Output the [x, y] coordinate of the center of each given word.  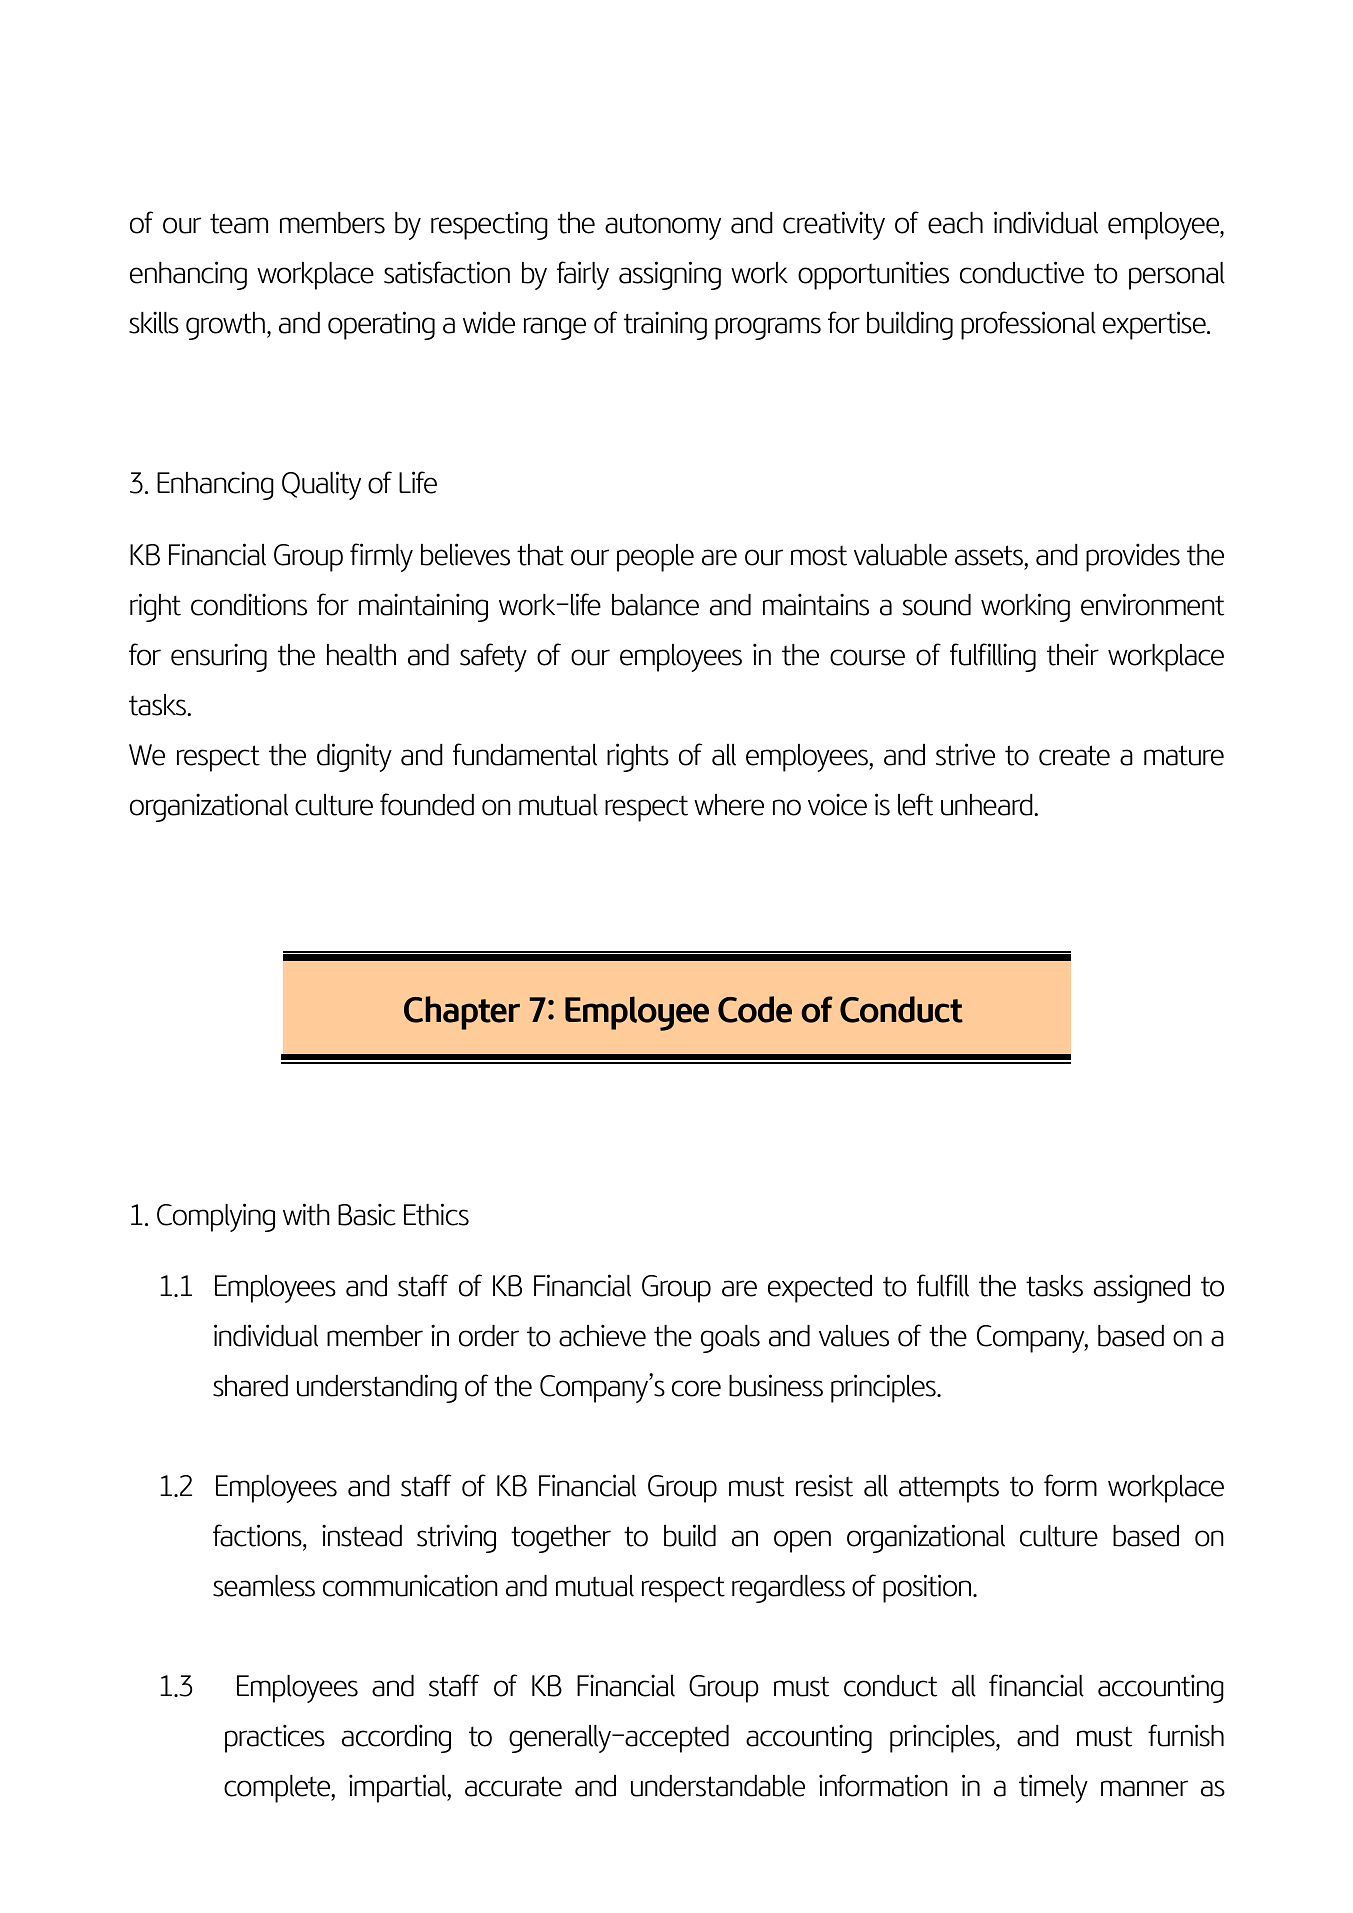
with [306, 1214]
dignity [354, 757]
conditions [249, 604]
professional [1028, 325]
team [239, 223]
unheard [988, 805]
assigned [1142, 1288]
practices [275, 1738]
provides [1133, 557]
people [655, 558]
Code [755, 1009]
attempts [949, 1489]
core [696, 1388]
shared [250, 1386]
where [729, 805]
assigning [670, 275]
